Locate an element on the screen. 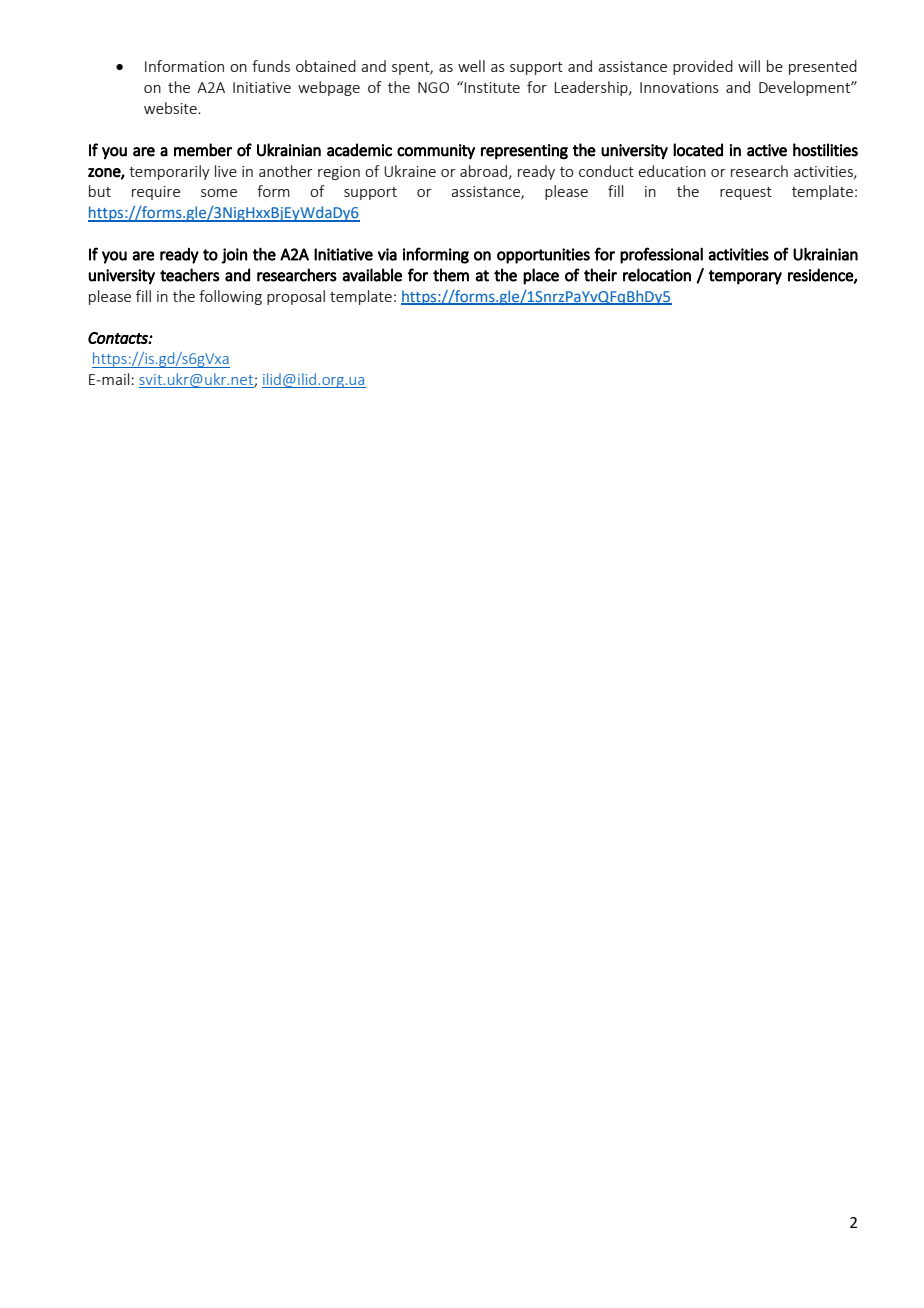 Image resolution: width=924 pixels, height=1308 pixels. temporarily is located at coordinates (169, 172).
